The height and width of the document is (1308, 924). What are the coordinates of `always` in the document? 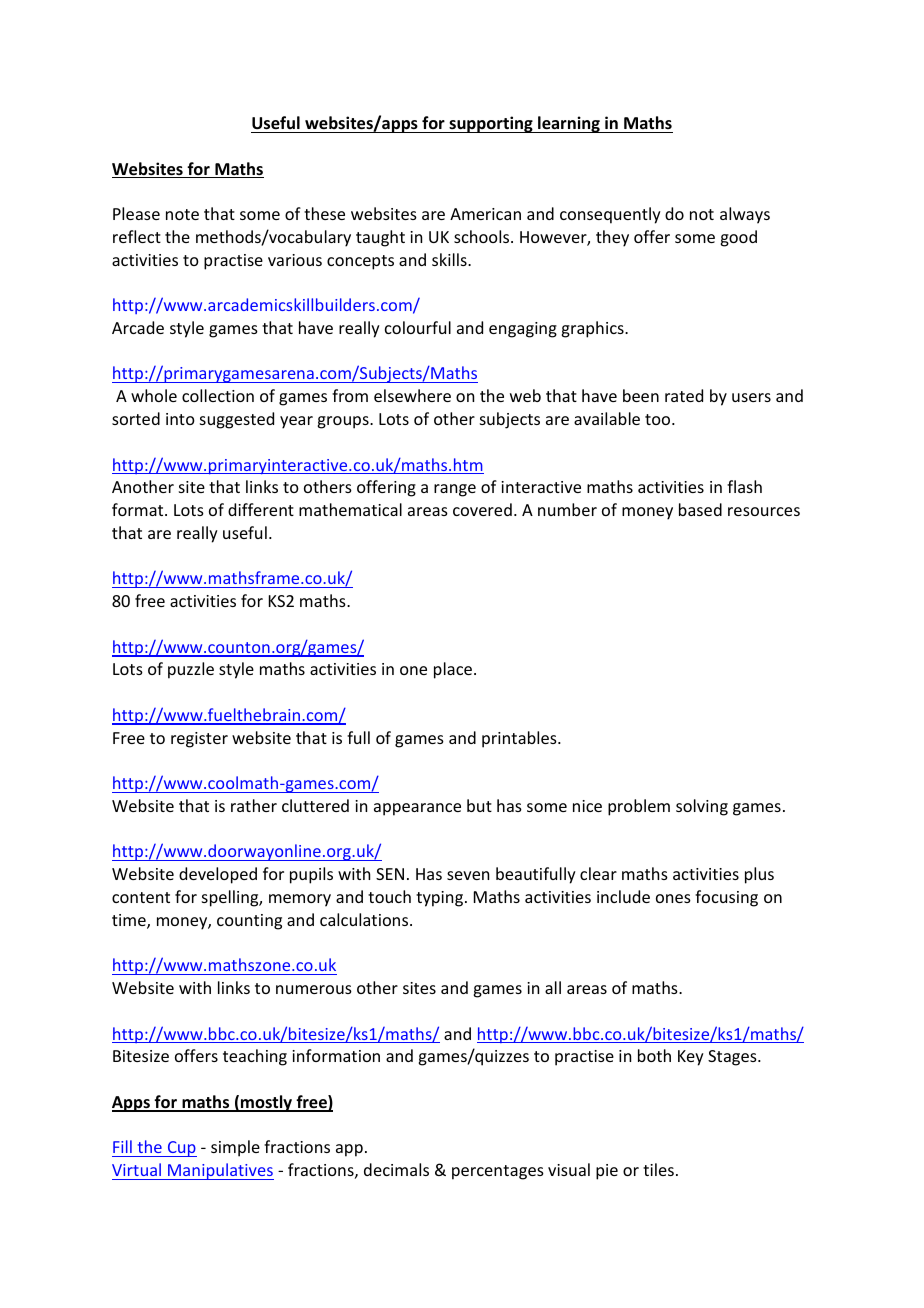 It's located at (745, 215).
